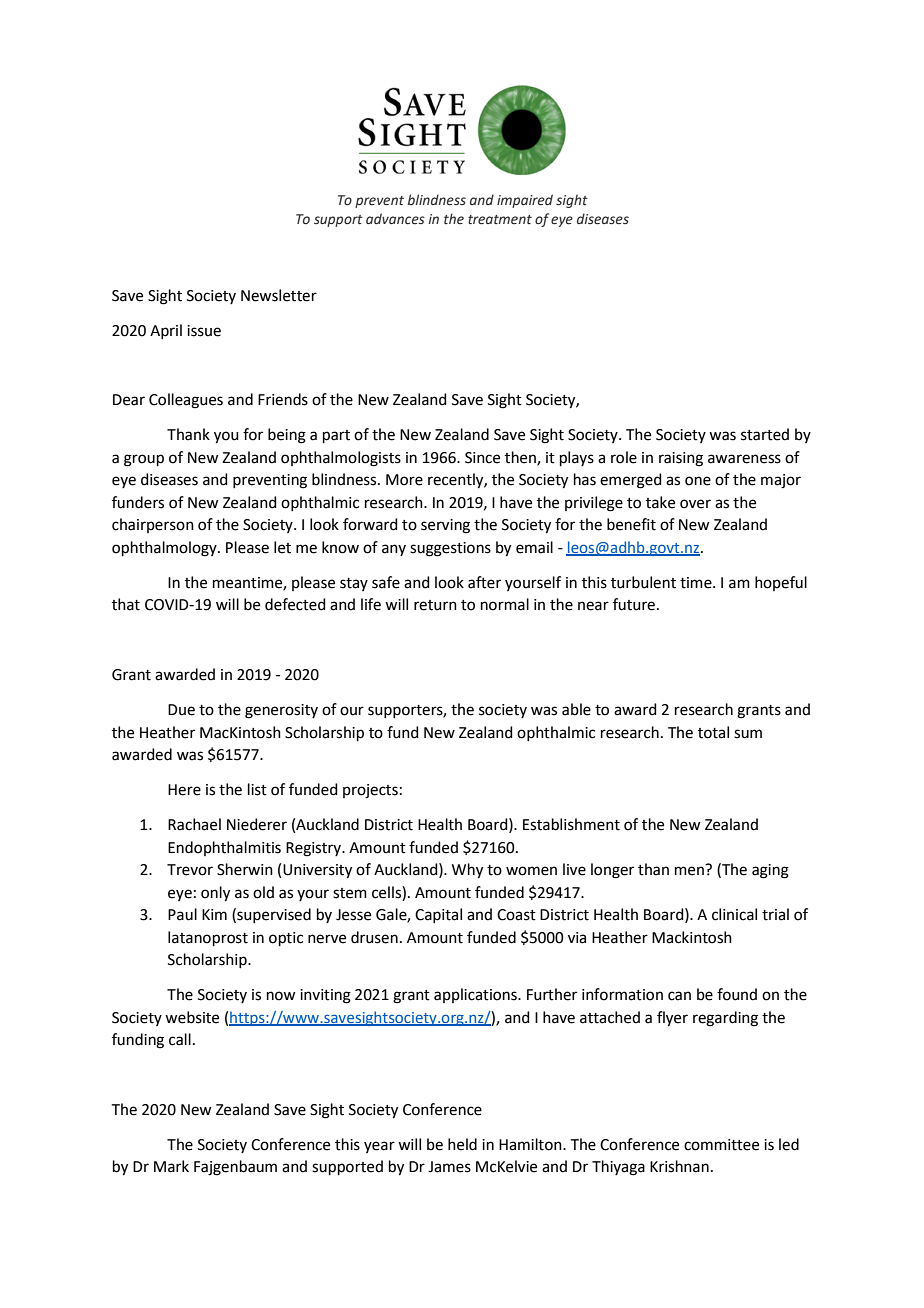  What do you see at coordinates (279, 295) in the image?
I see `Newsletter` at bounding box center [279, 295].
